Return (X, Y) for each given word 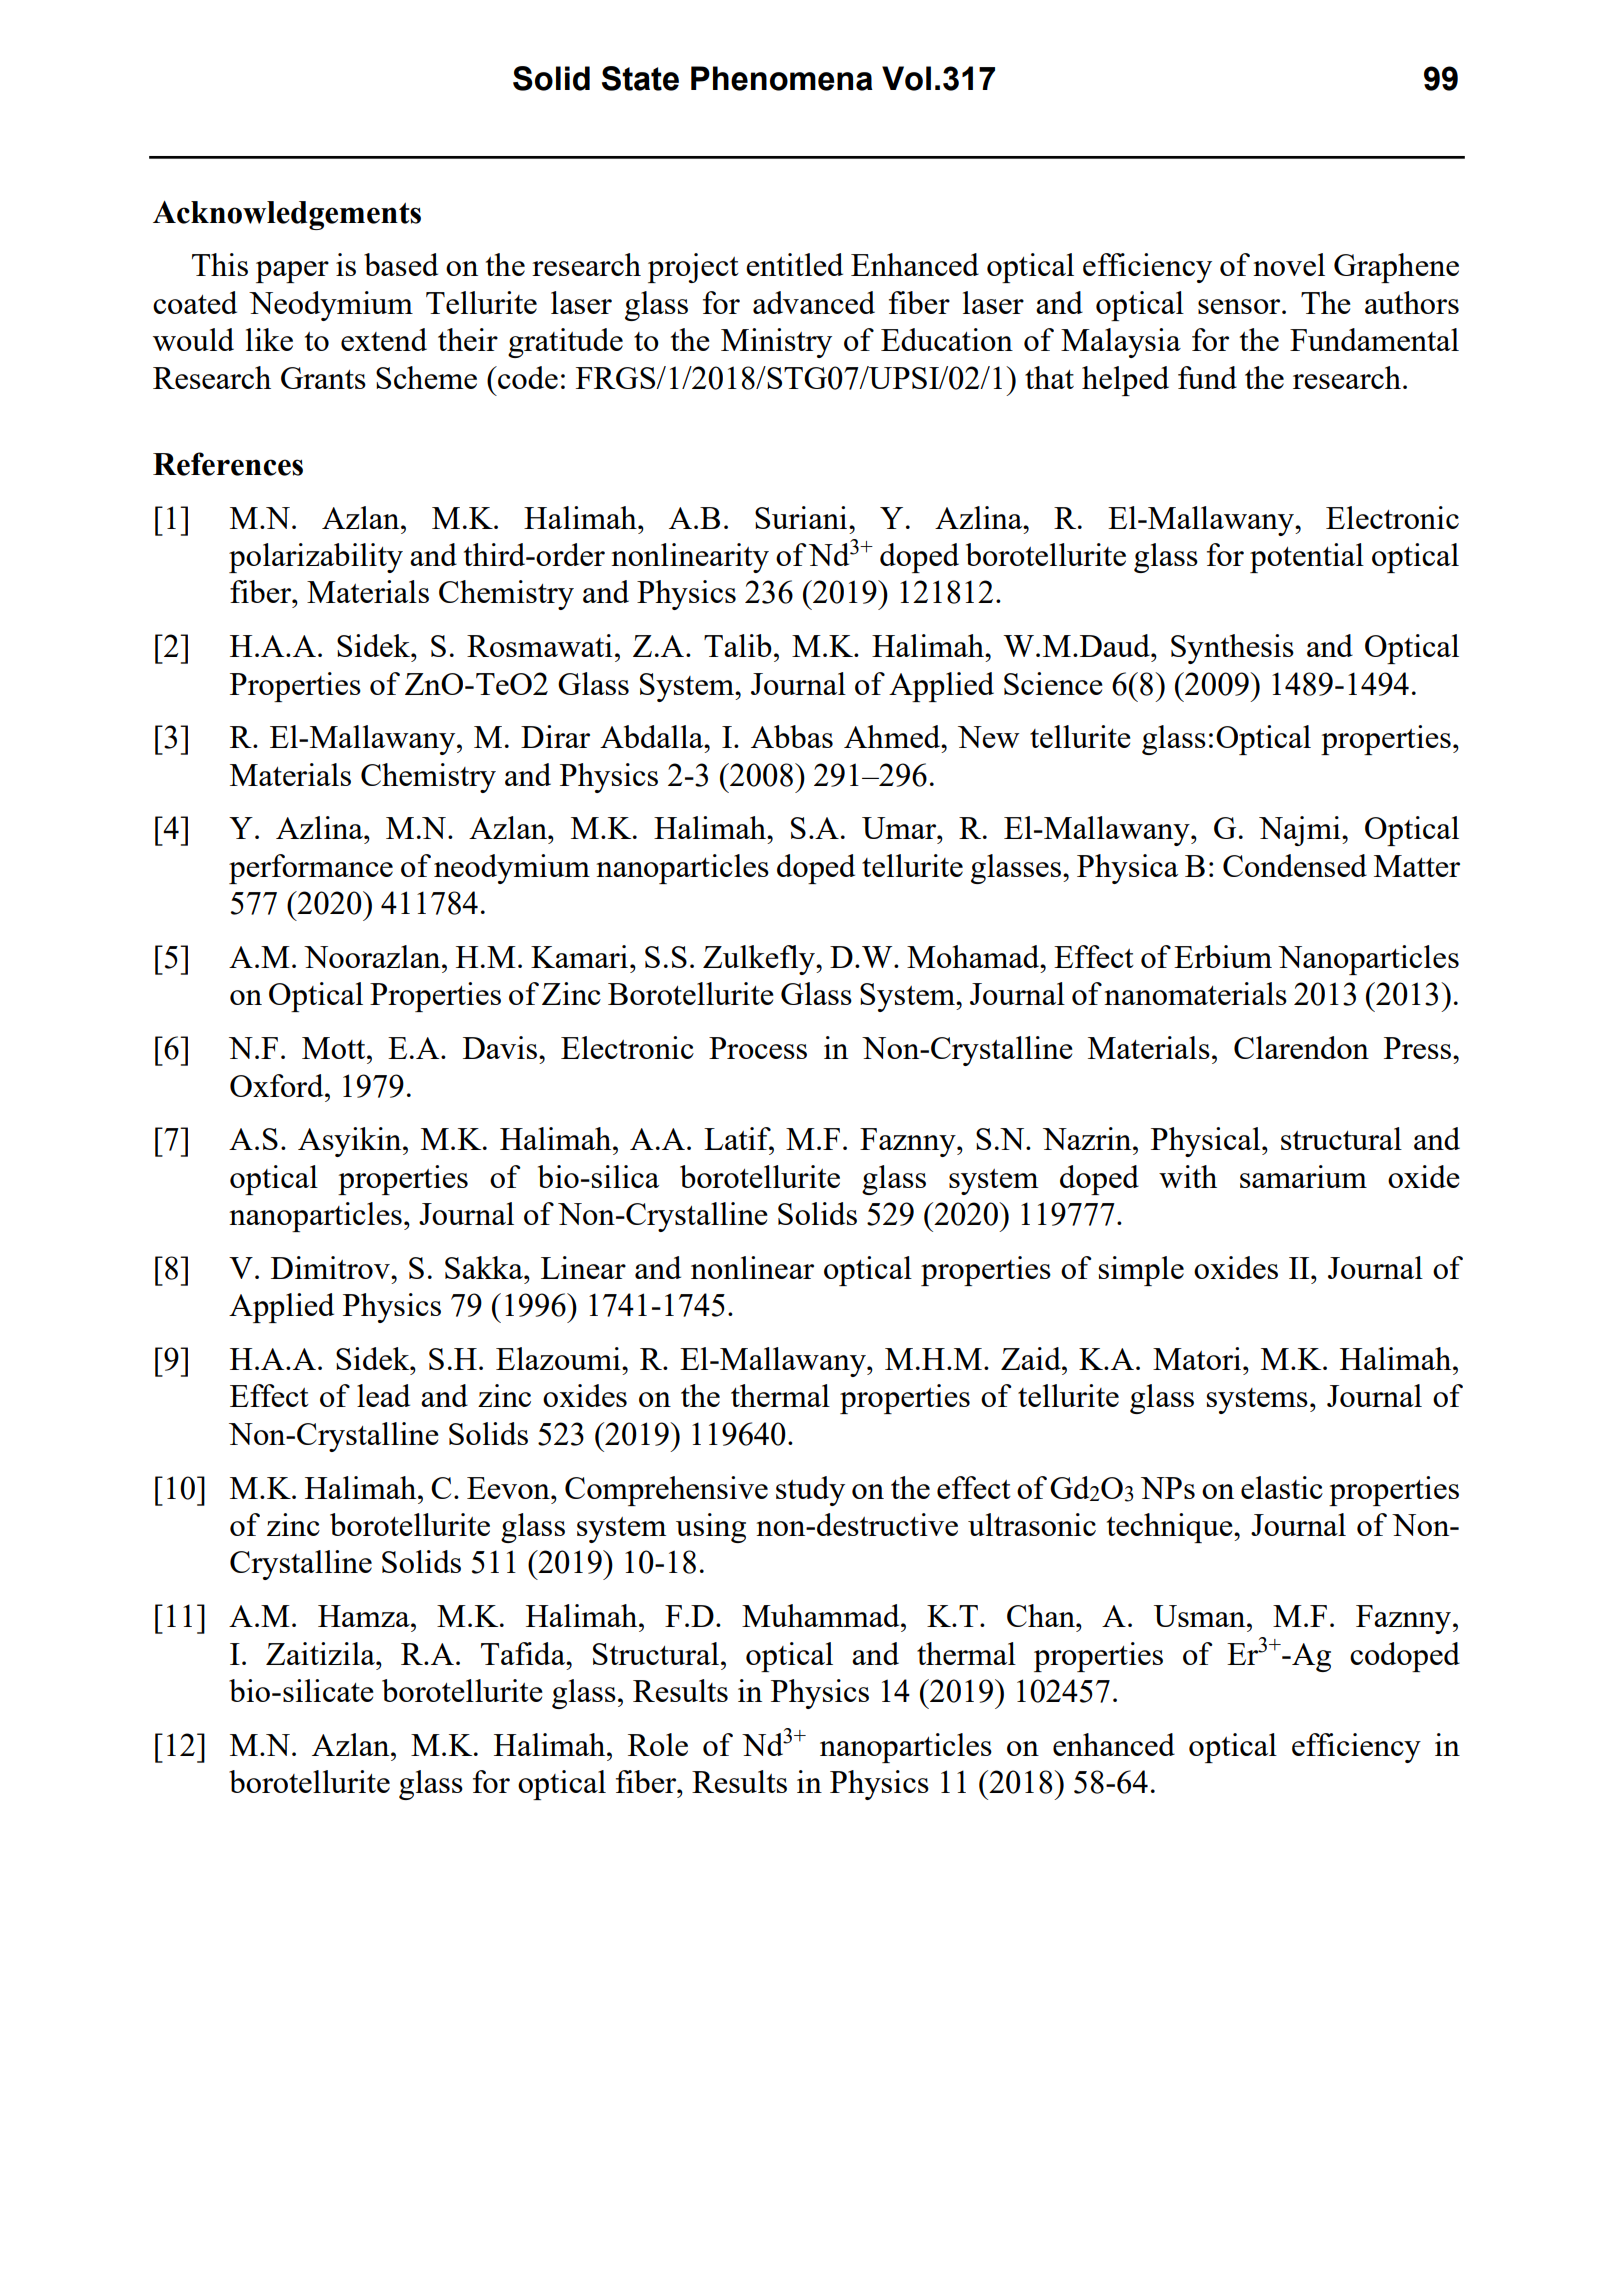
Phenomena (782, 78)
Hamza (365, 1616)
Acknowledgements (287, 215)
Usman (1201, 1616)
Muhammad (822, 1615)
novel (1289, 264)
